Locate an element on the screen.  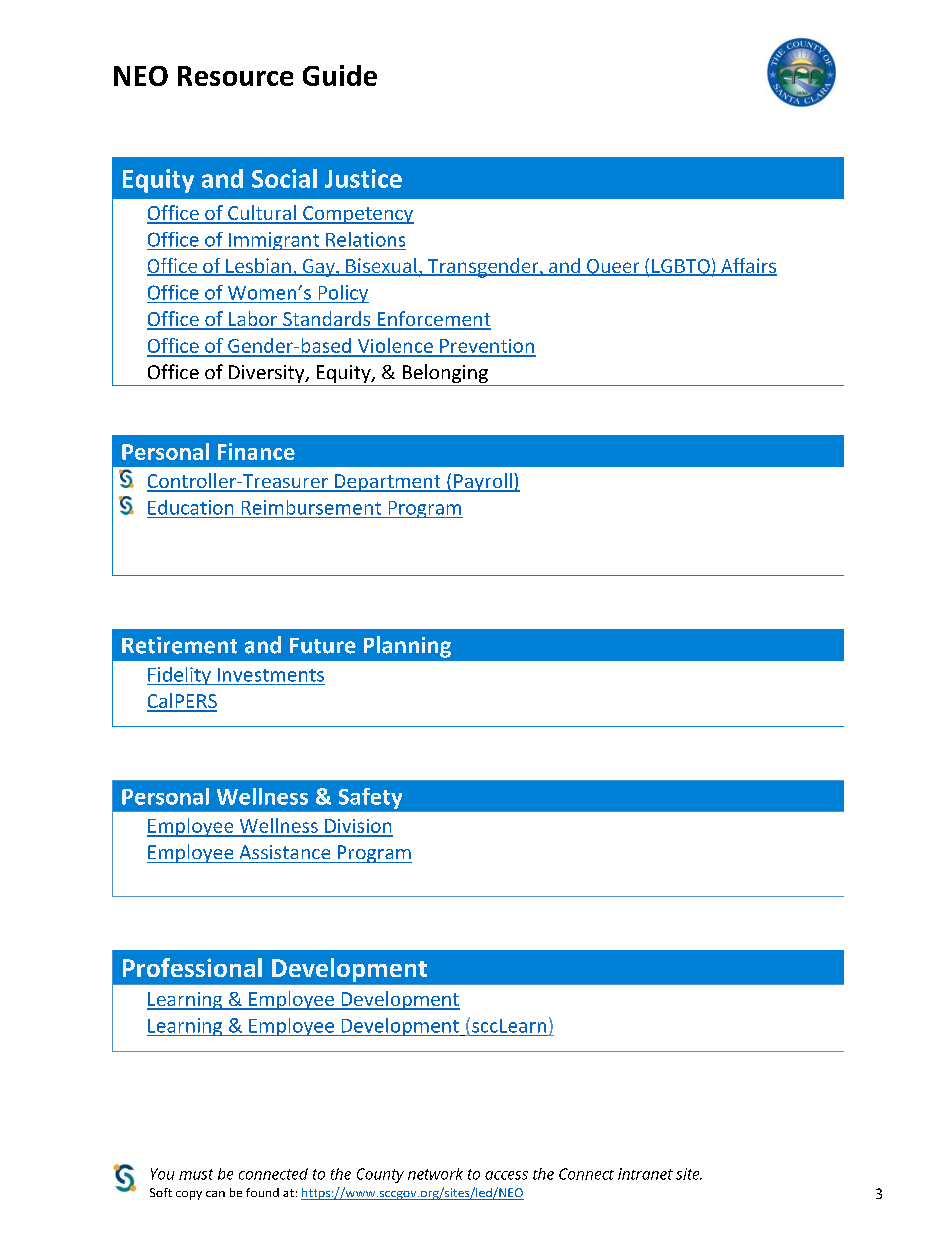
LGBTQ is located at coordinates (680, 267).
